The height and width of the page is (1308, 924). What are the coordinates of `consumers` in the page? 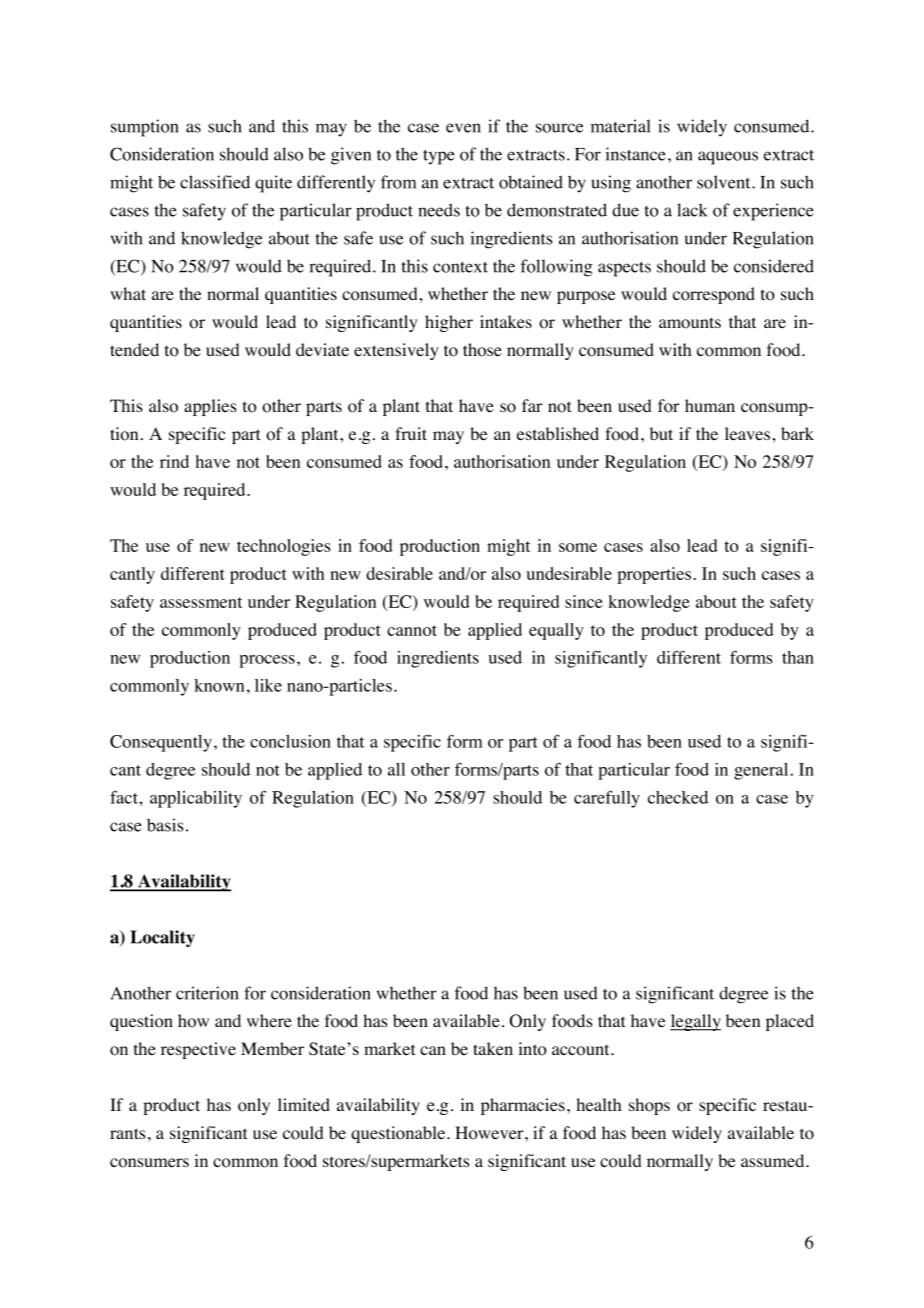 It's located at (149, 1163).
